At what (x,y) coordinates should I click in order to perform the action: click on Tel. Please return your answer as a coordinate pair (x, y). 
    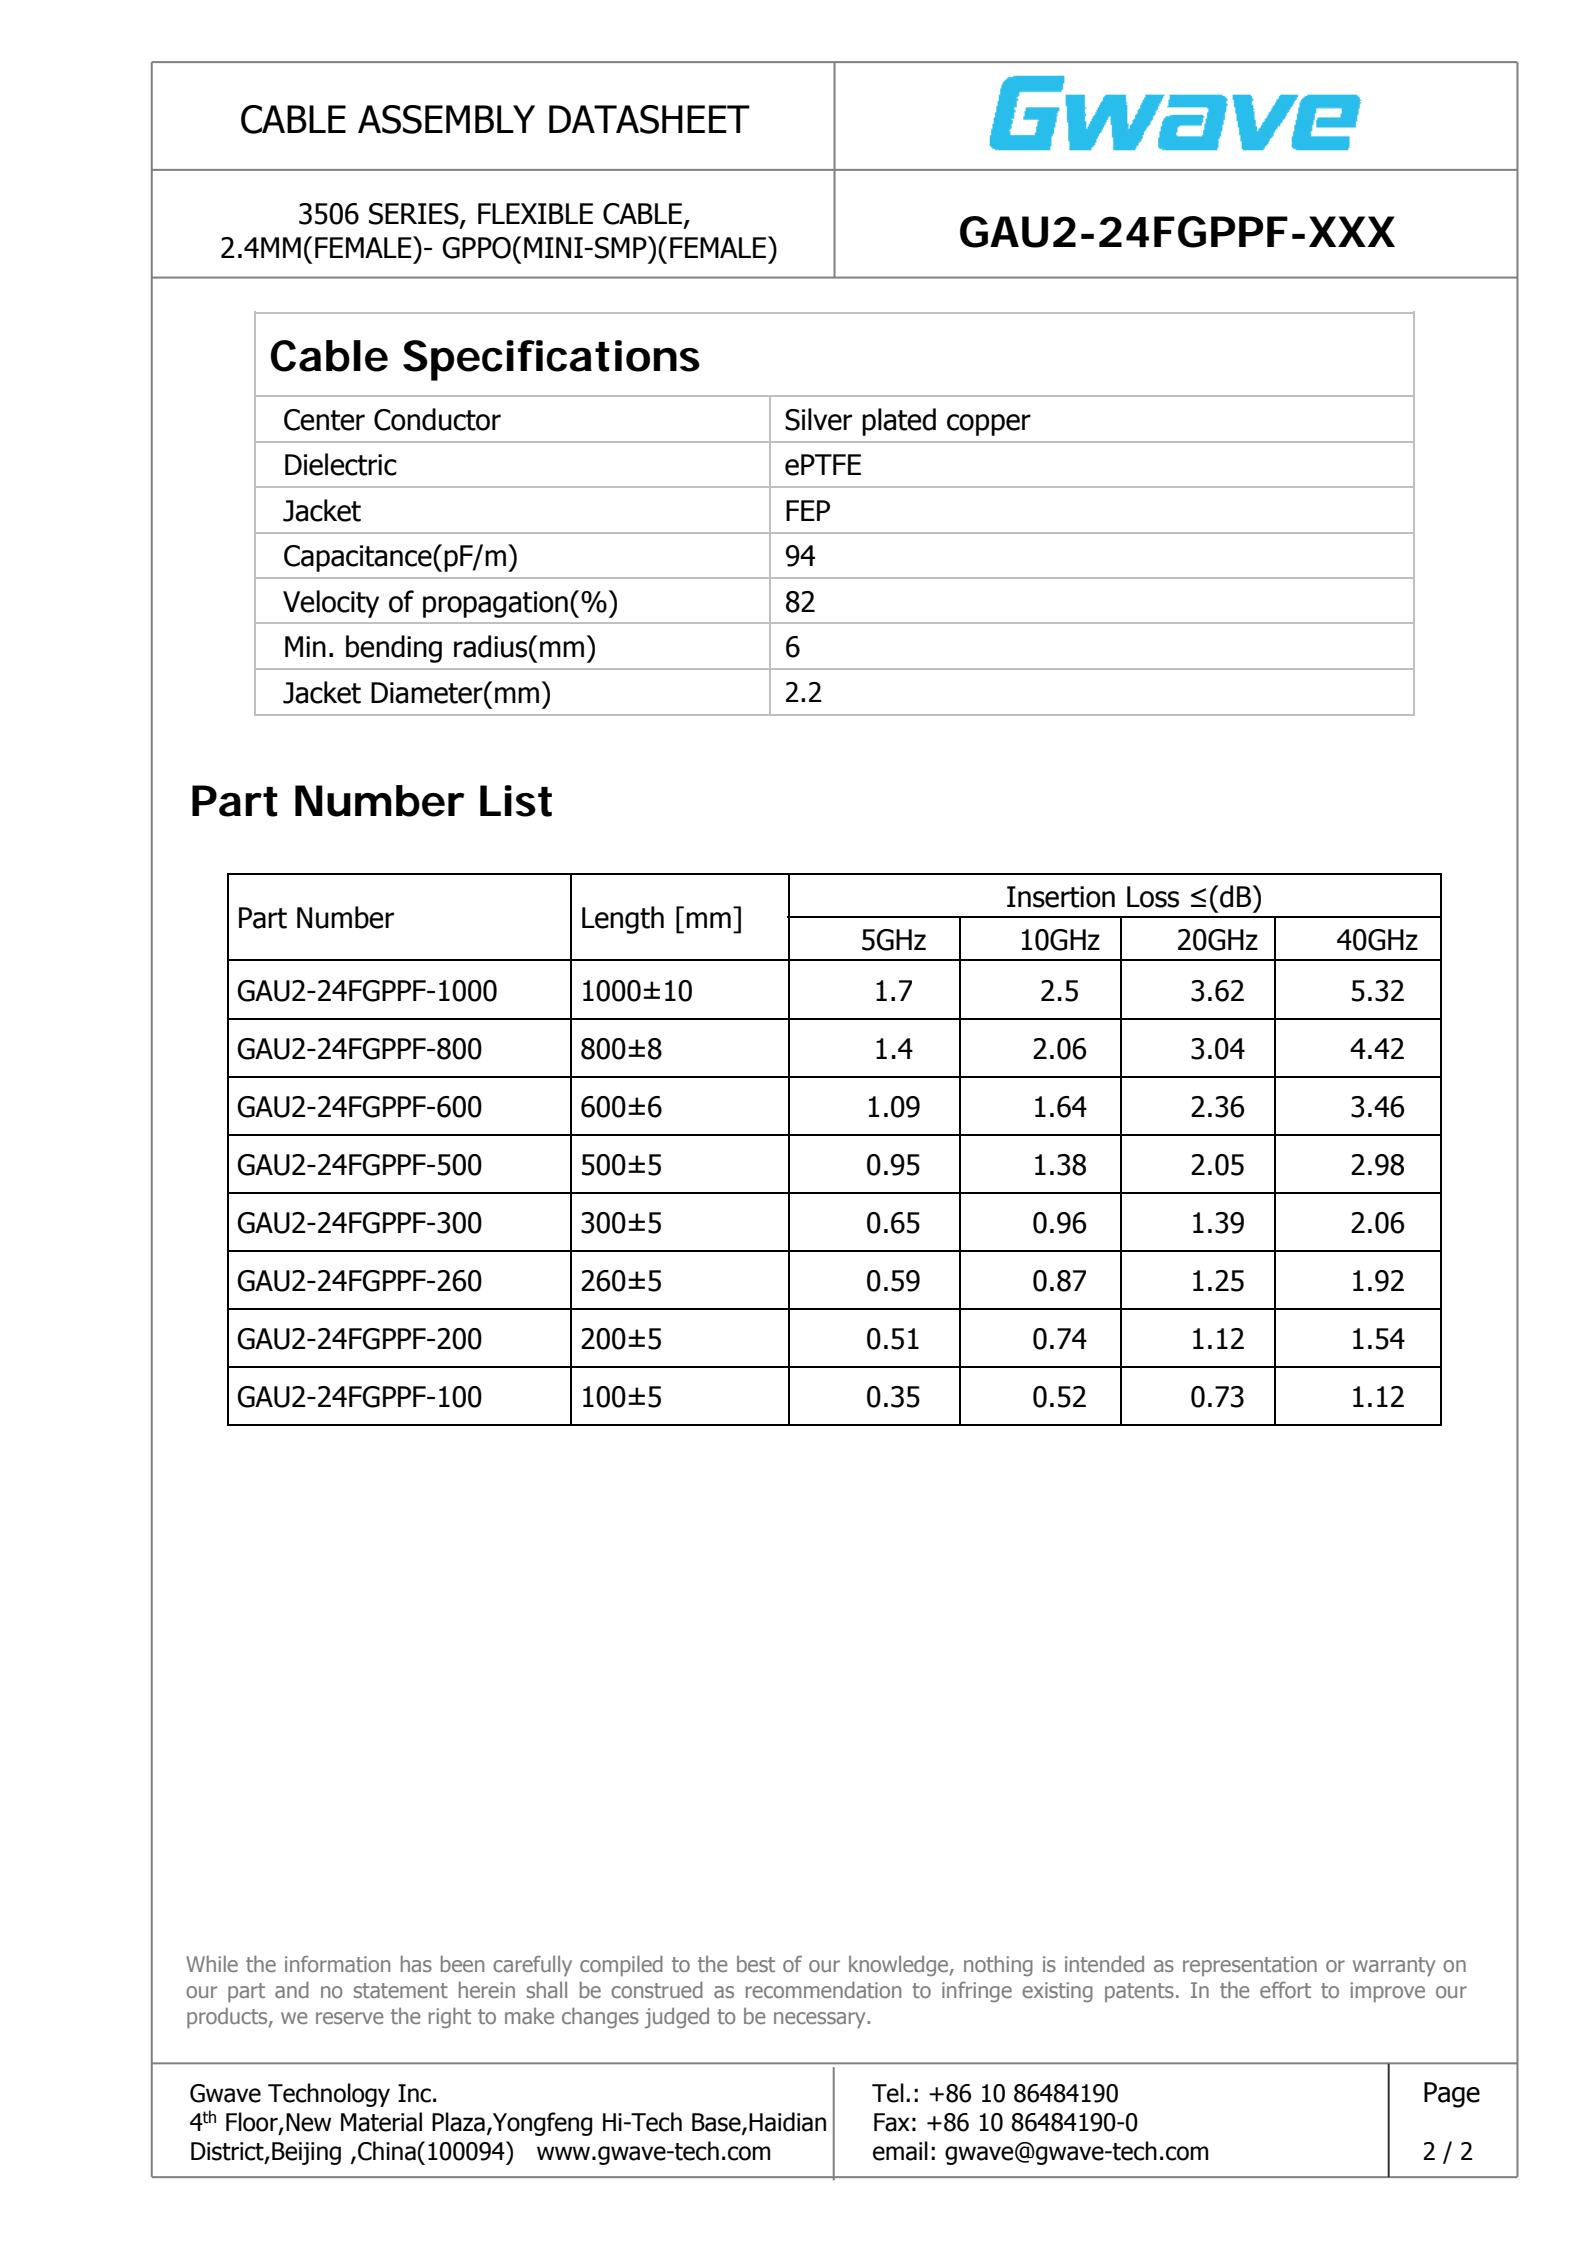
    Looking at the image, I should click on (888, 2093).
